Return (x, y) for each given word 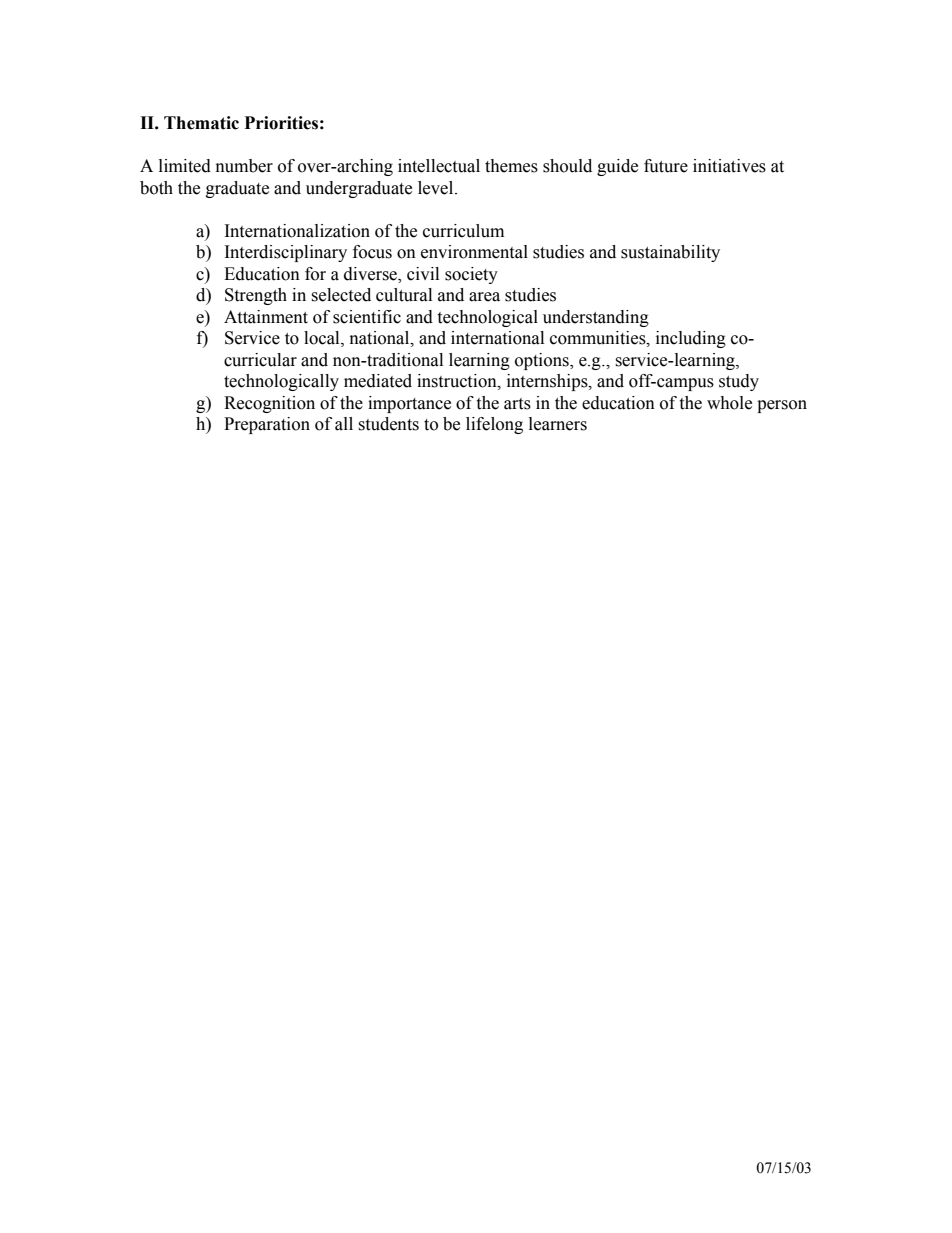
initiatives (729, 166)
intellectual (439, 166)
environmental (474, 252)
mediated (378, 381)
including (691, 339)
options (543, 361)
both (156, 188)
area (484, 297)
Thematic (201, 123)
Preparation (267, 425)
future (666, 166)
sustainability (670, 253)
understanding (596, 318)
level (437, 188)
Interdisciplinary (286, 253)
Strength (256, 296)
